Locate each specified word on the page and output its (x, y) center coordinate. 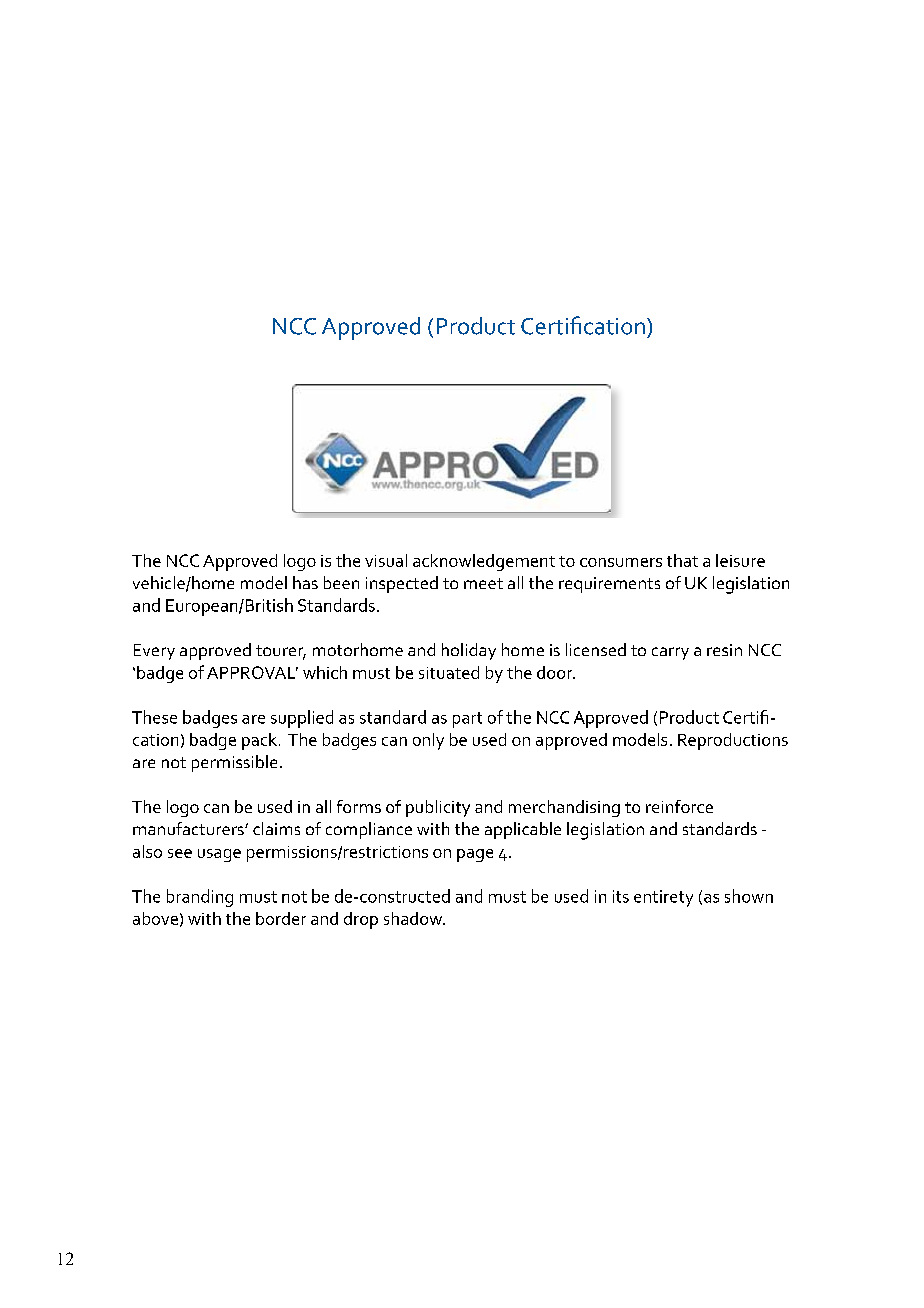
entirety (663, 898)
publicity (438, 808)
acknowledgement (484, 562)
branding (200, 898)
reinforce (679, 806)
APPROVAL (252, 672)
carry (670, 653)
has (305, 582)
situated (449, 672)
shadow (414, 918)
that (682, 560)
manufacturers (189, 828)
